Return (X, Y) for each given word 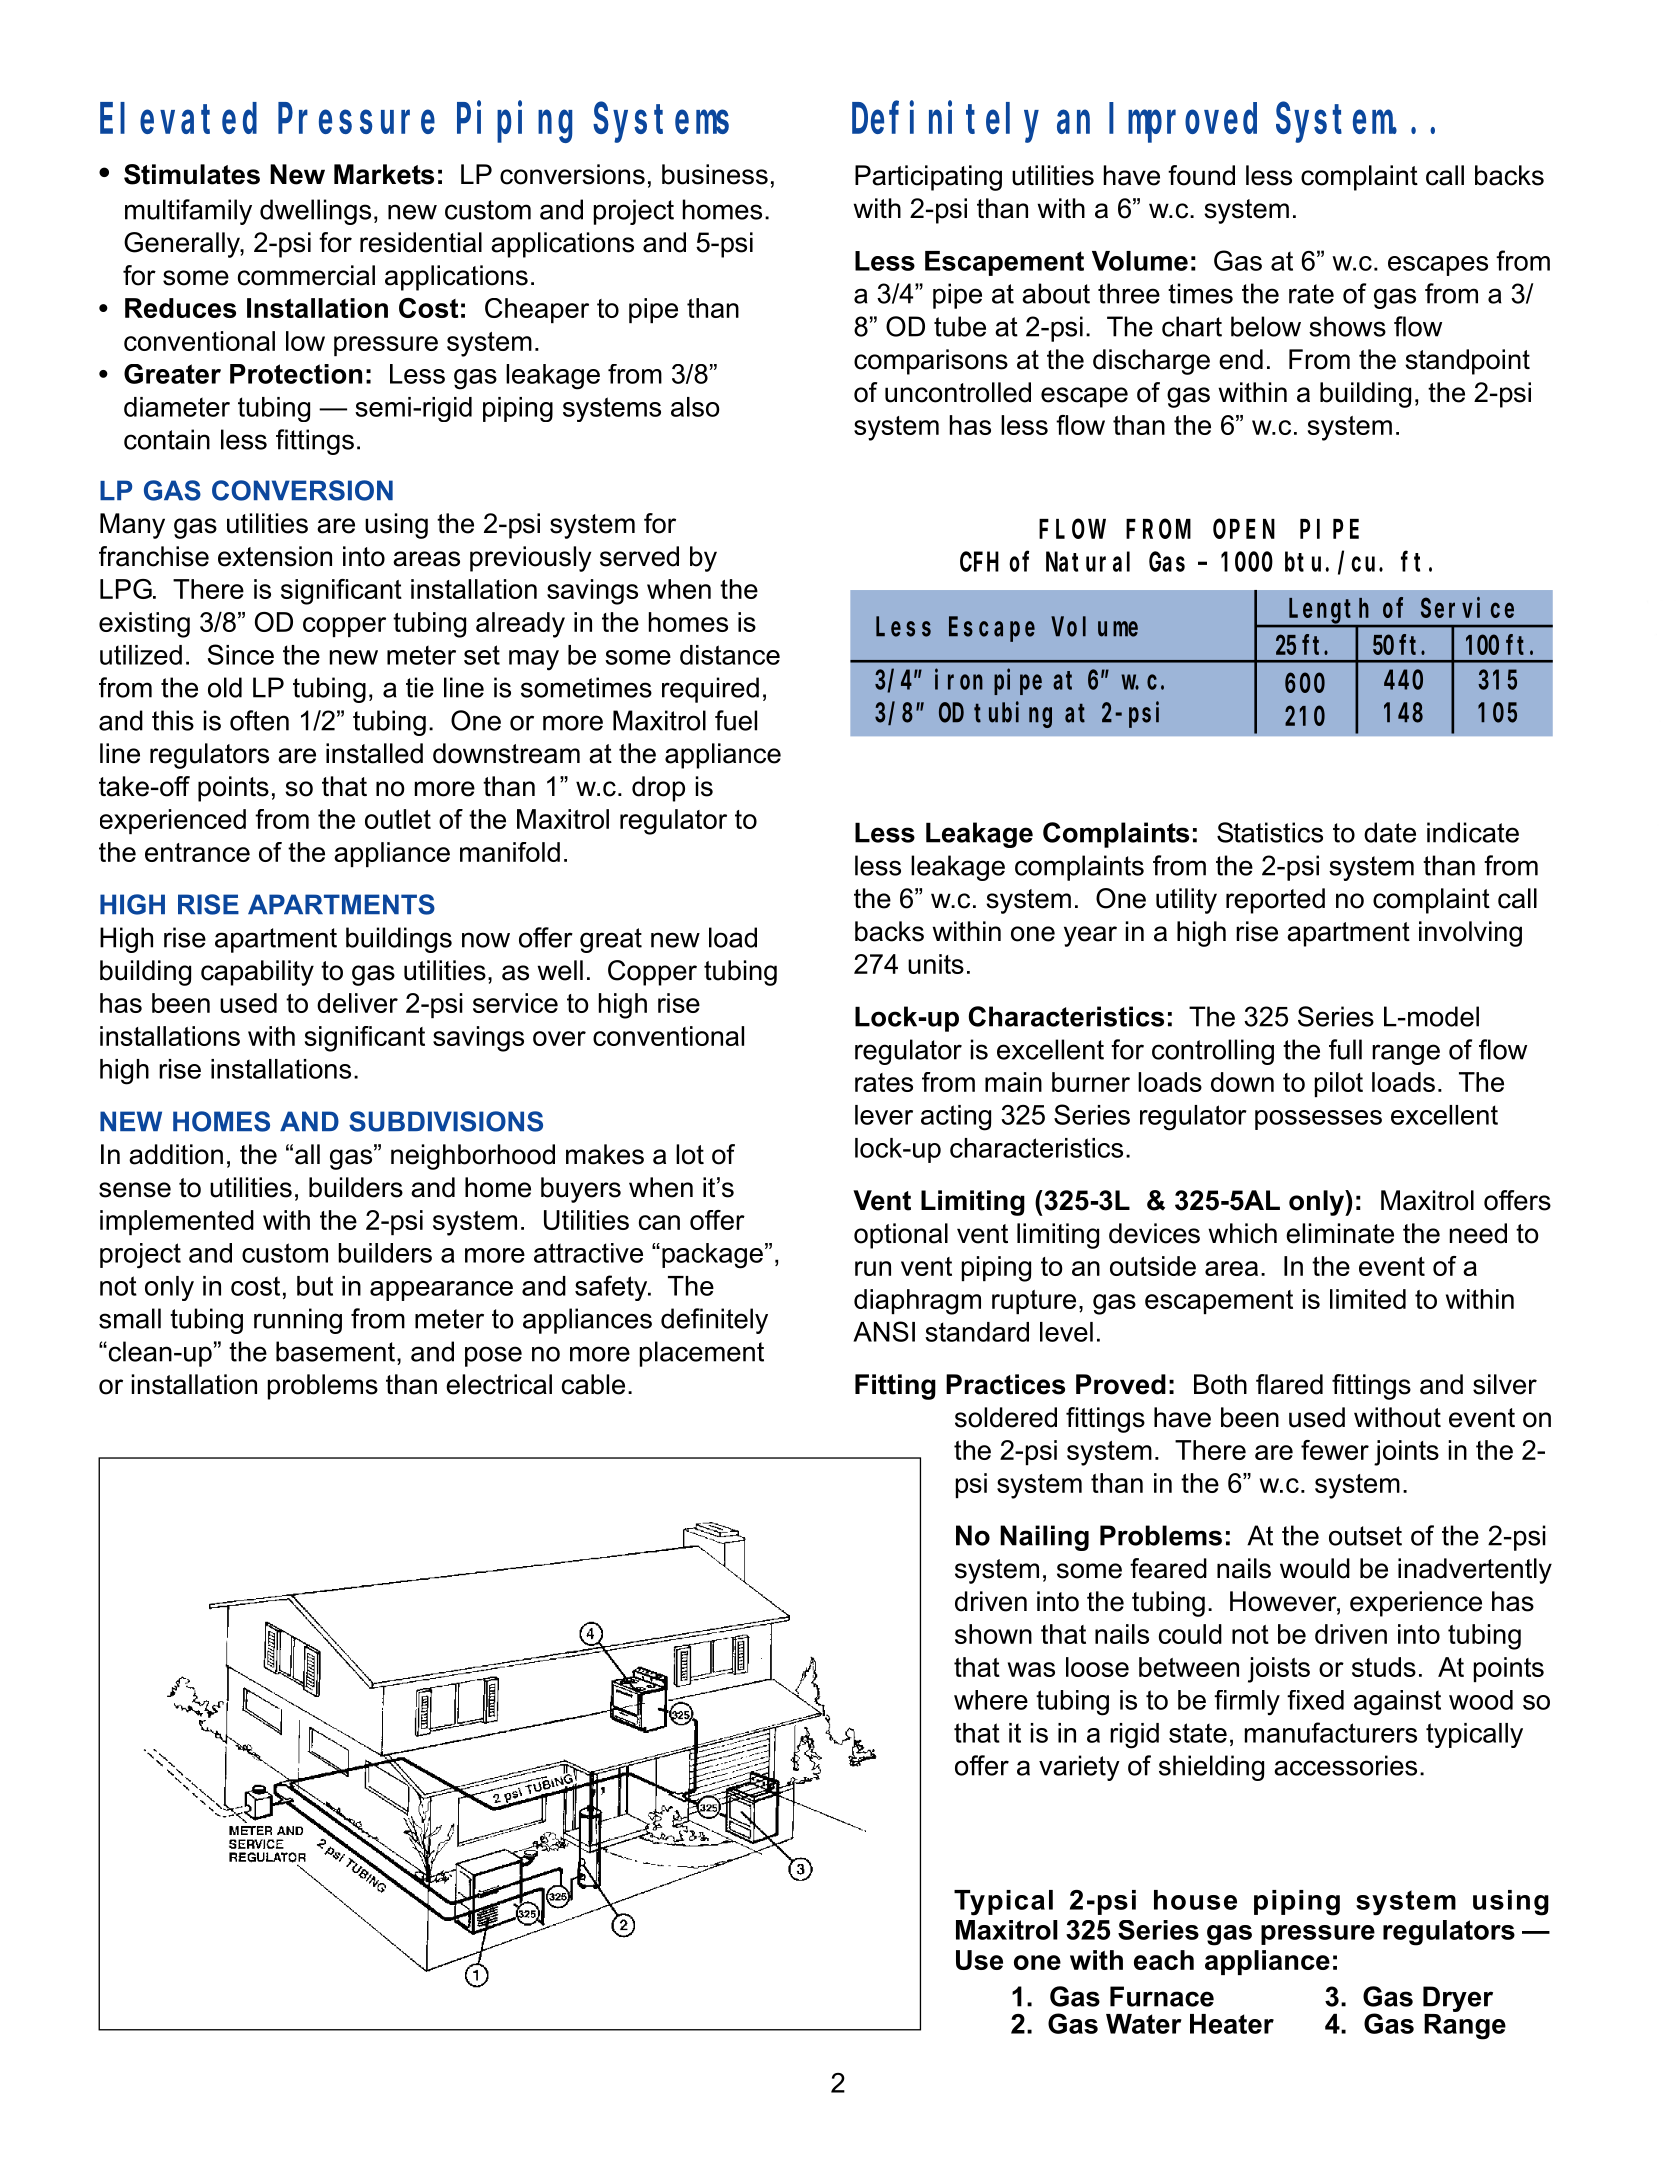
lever (884, 1115)
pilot (1339, 1084)
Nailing (1044, 1538)
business (715, 174)
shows (1347, 326)
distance (730, 655)
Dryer (1458, 2000)
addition (176, 1154)
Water (1144, 2024)
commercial (306, 275)
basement (335, 1351)
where (991, 1700)
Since (241, 654)
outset (1365, 1536)
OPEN (1244, 529)
